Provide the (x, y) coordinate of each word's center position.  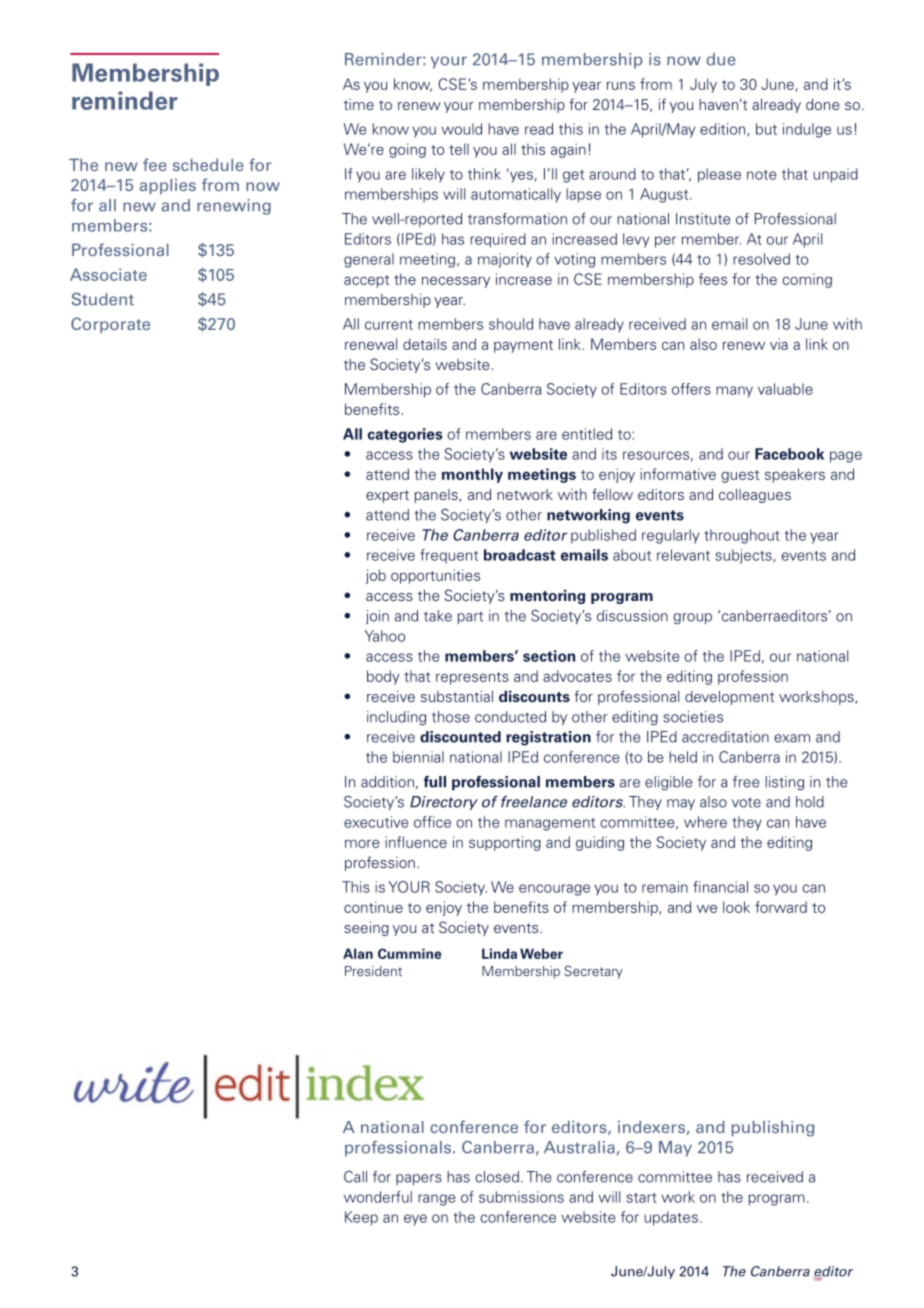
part (470, 618)
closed (497, 1177)
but (766, 129)
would (462, 129)
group (692, 618)
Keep (361, 1218)
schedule (208, 164)
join (377, 617)
